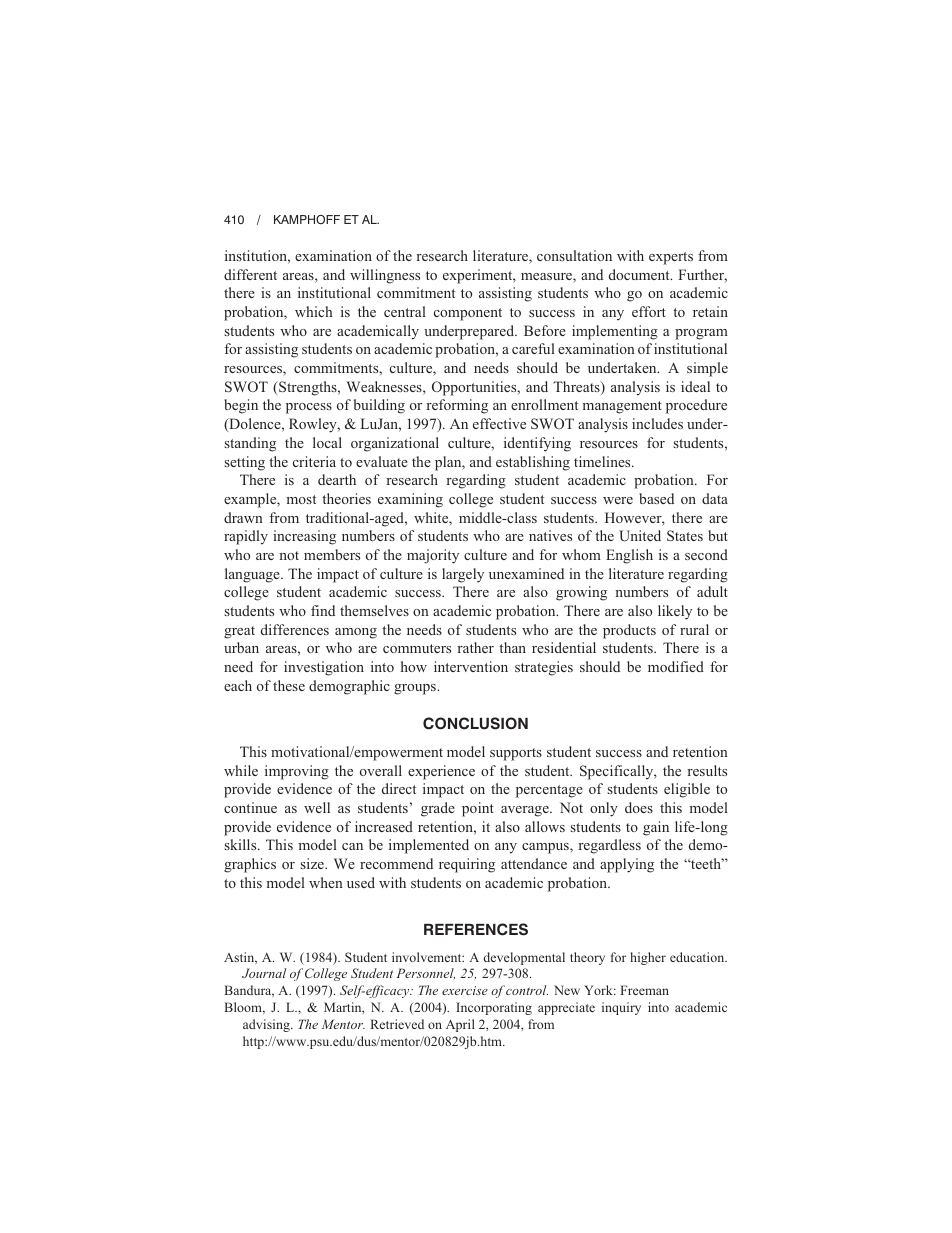  What do you see at coordinates (314, 311) in the document?
I see `which` at bounding box center [314, 311].
